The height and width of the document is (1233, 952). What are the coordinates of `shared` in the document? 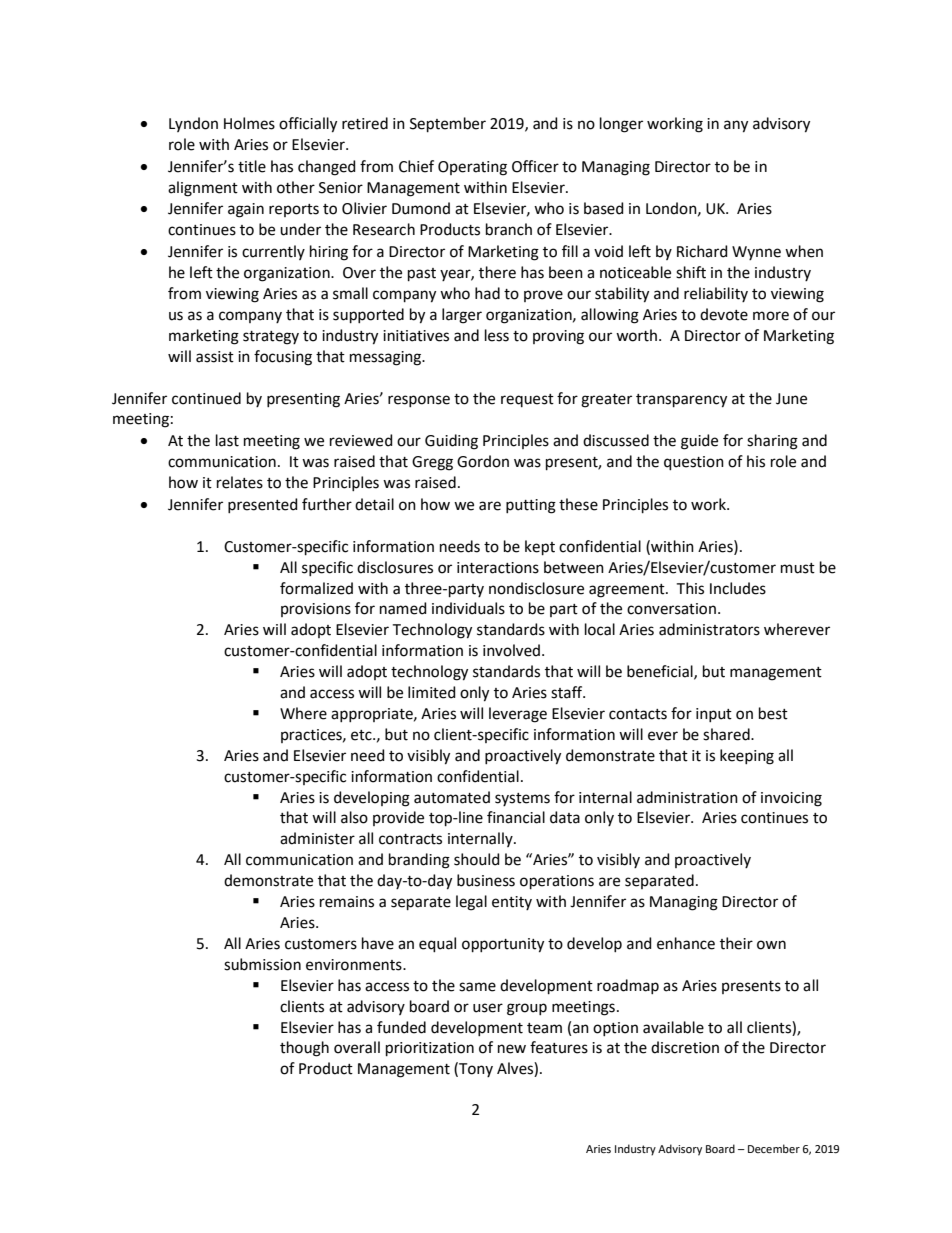 It's located at (727, 734).
